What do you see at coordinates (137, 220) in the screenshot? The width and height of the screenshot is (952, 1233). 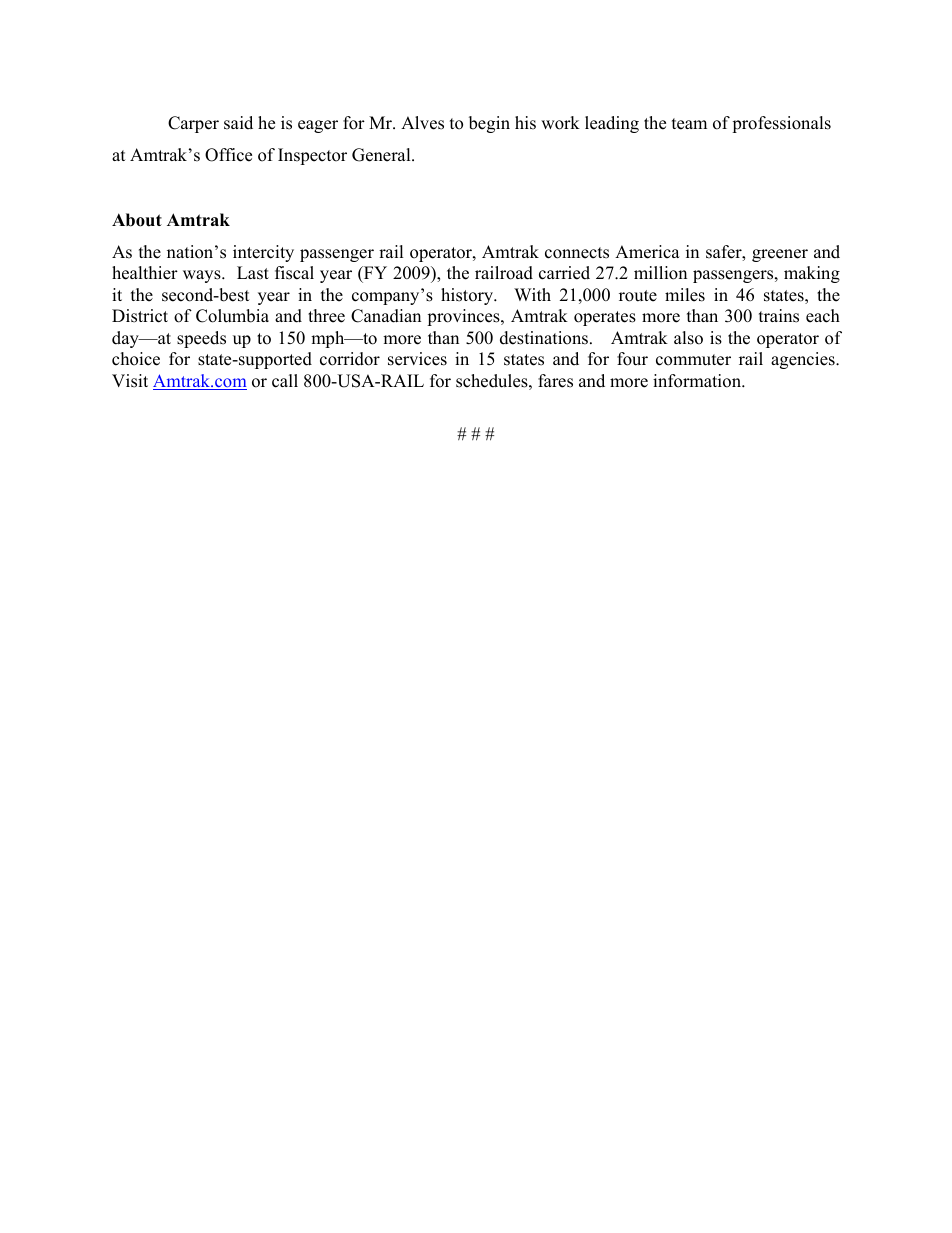 I see `About` at bounding box center [137, 220].
